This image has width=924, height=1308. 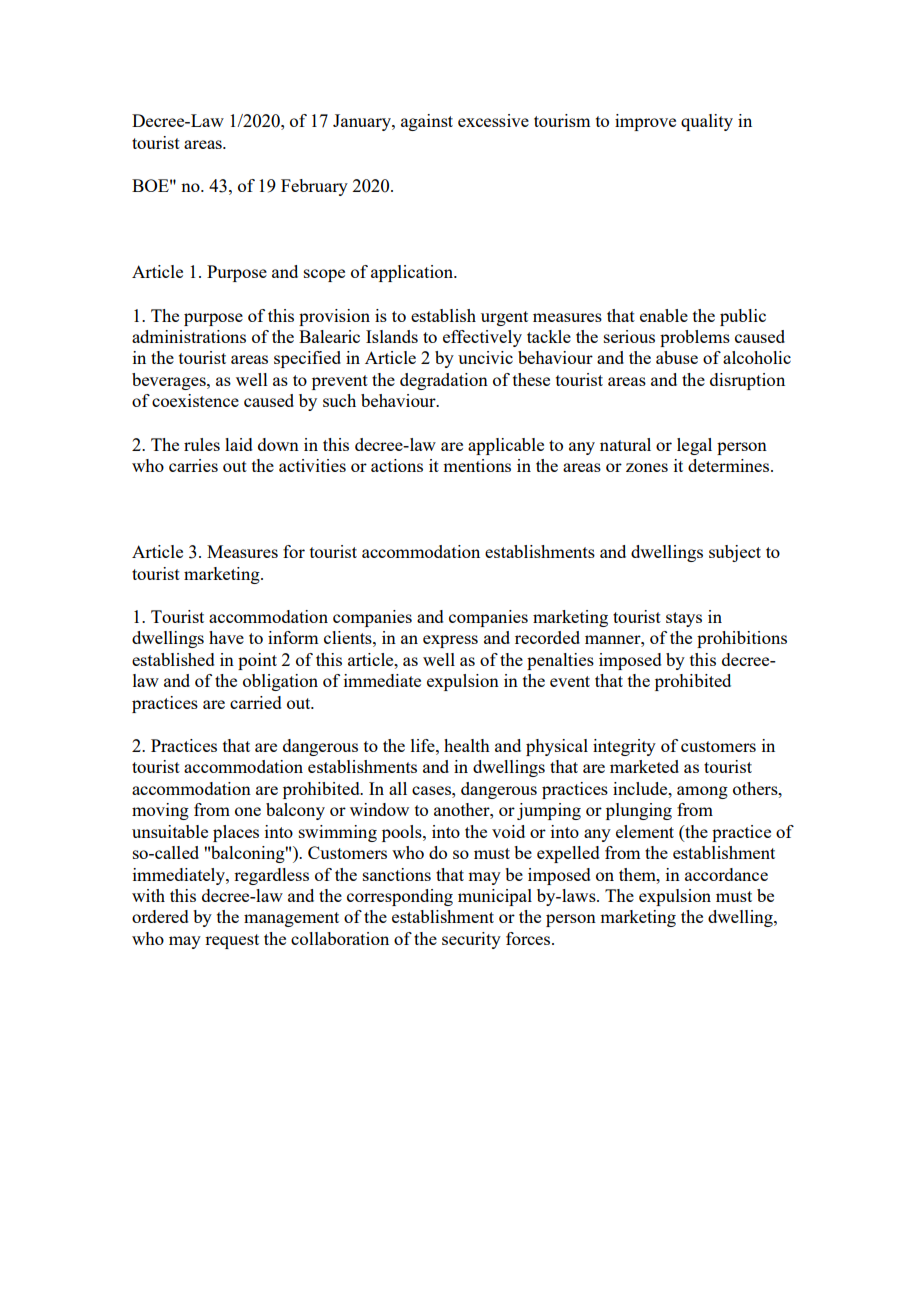 What do you see at coordinates (427, 122) in the image?
I see `against` at bounding box center [427, 122].
